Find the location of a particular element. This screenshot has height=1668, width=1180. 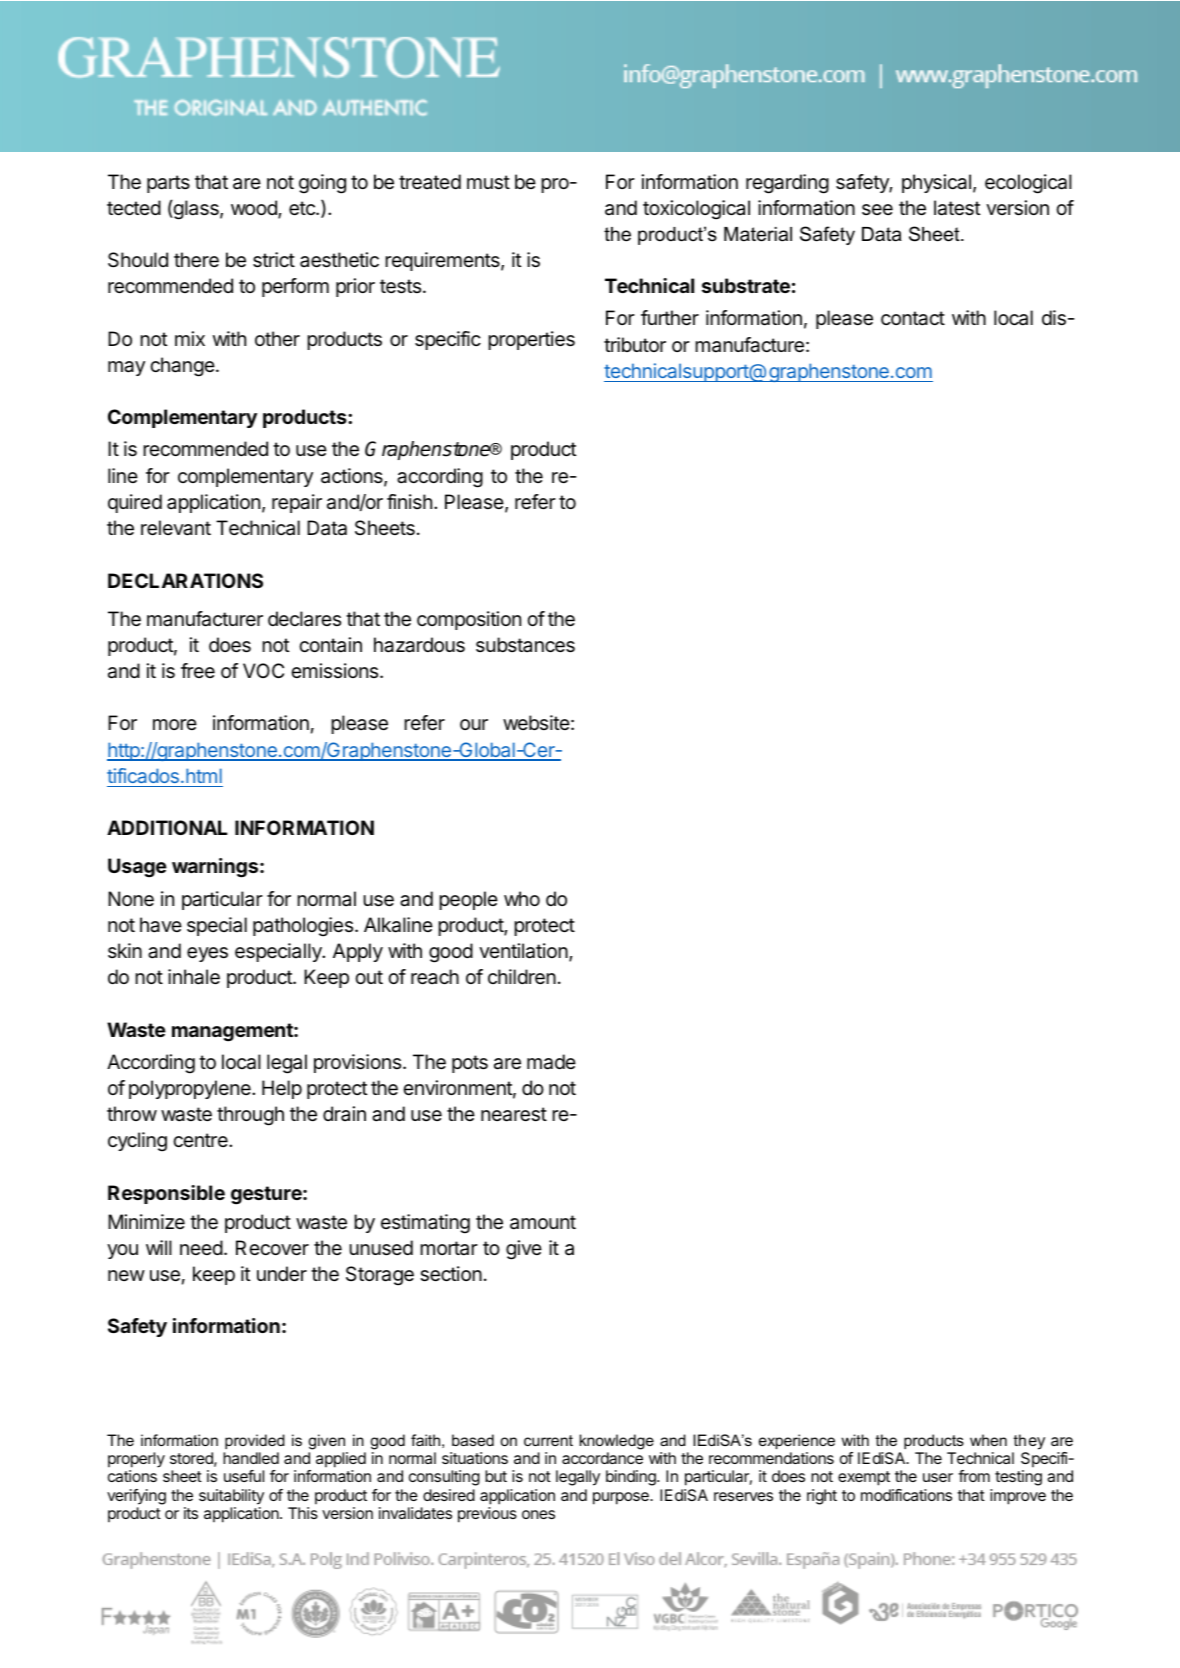

useful is located at coordinates (244, 1476).
